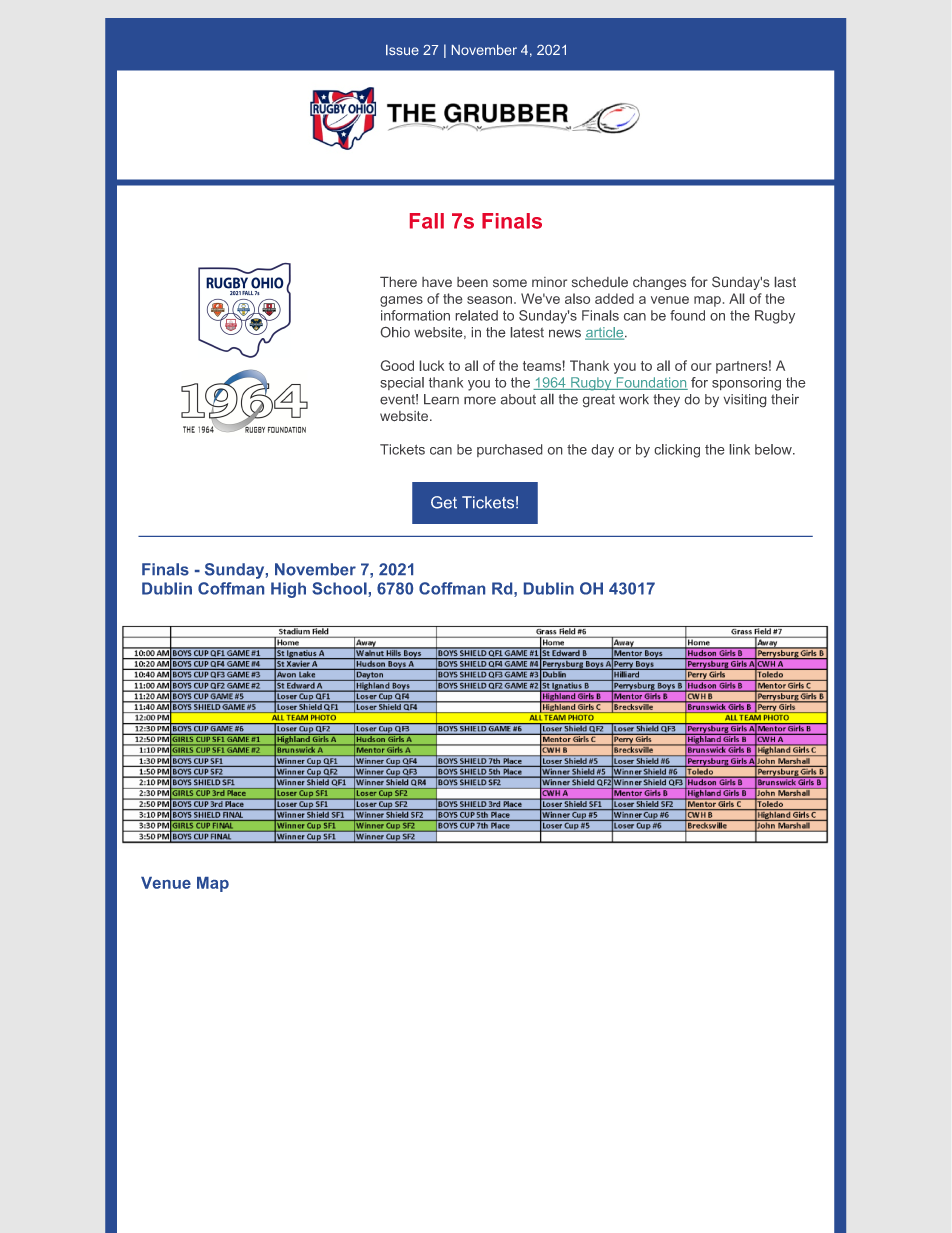 The height and width of the screenshot is (1233, 952). What do you see at coordinates (398, 282) in the screenshot?
I see `There` at bounding box center [398, 282].
